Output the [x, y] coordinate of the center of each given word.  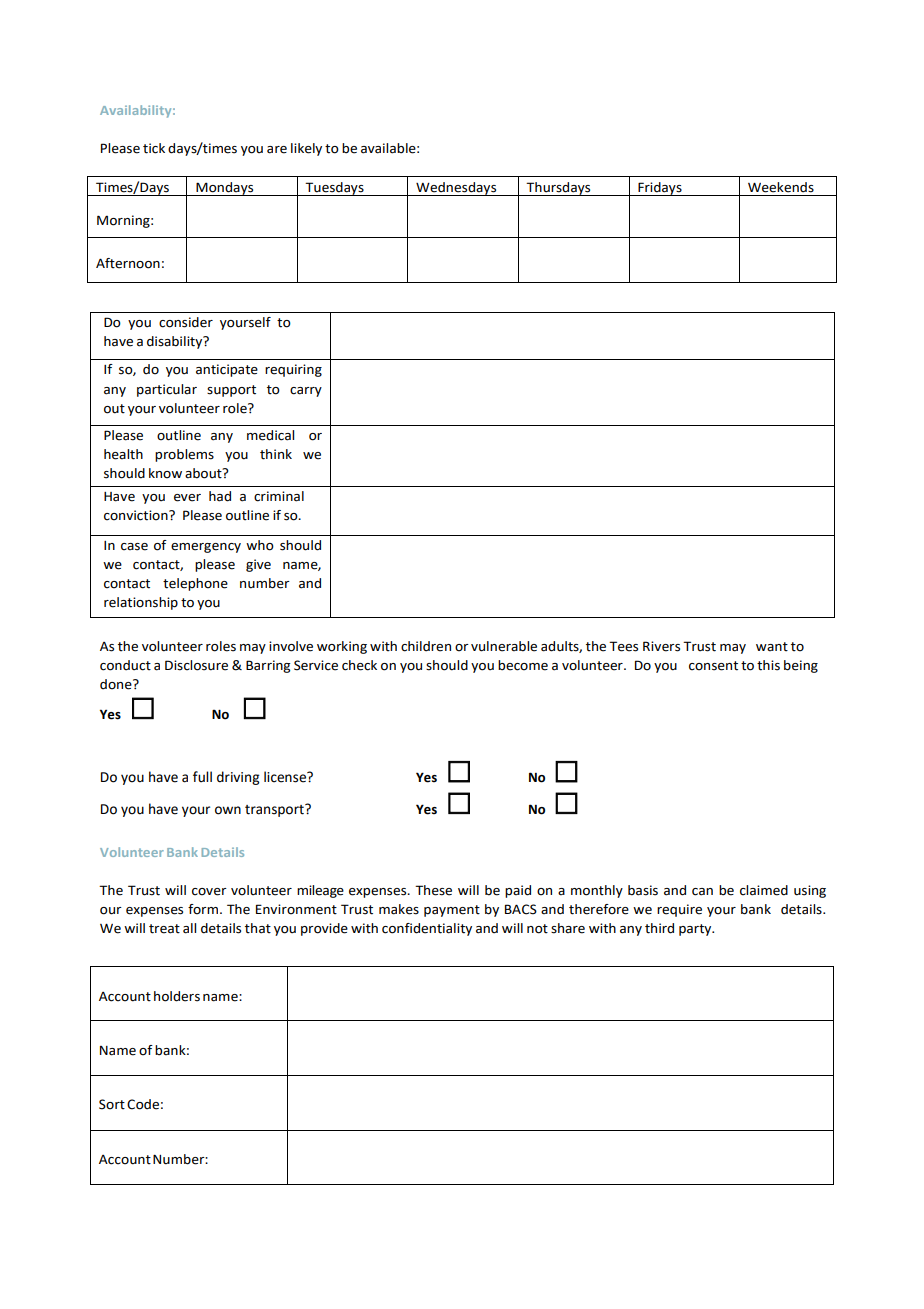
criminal [279, 496]
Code [143, 1104]
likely [306, 149]
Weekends [781, 187]
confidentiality [427, 929]
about [204, 473]
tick [154, 148]
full [202, 777]
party [696, 930]
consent [713, 666]
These [433, 890]
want [772, 647]
